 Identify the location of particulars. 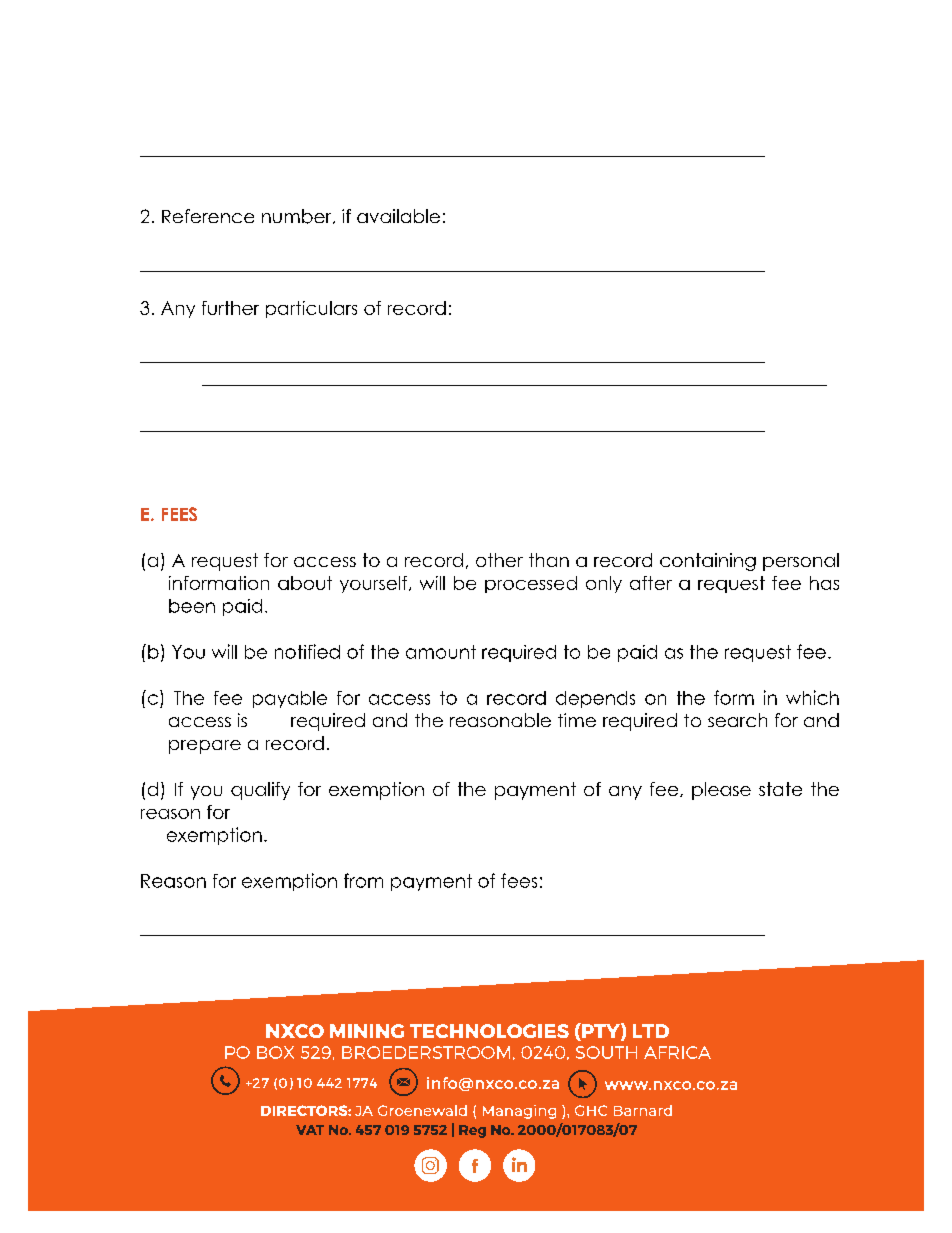
(311, 309).
